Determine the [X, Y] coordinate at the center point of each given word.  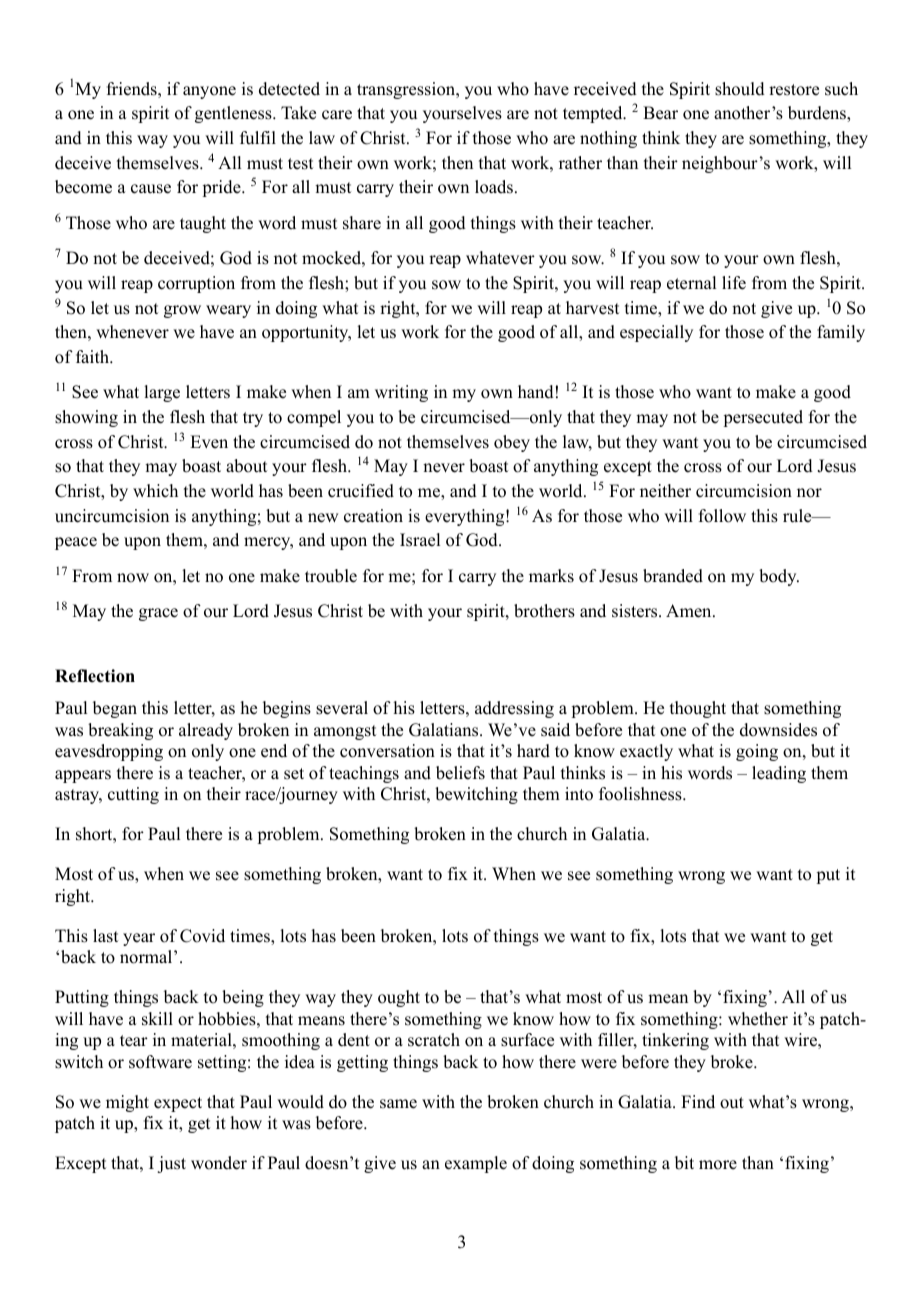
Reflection [95, 676]
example [476, 1164]
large [162, 393]
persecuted [763, 418]
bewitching [476, 795]
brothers [544, 611]
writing [401, 393]
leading [779, 774]
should [740, 89]
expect [178, 1104]
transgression [407, 90]
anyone [209, 92]
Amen [690, 611]
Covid [202, 936]
